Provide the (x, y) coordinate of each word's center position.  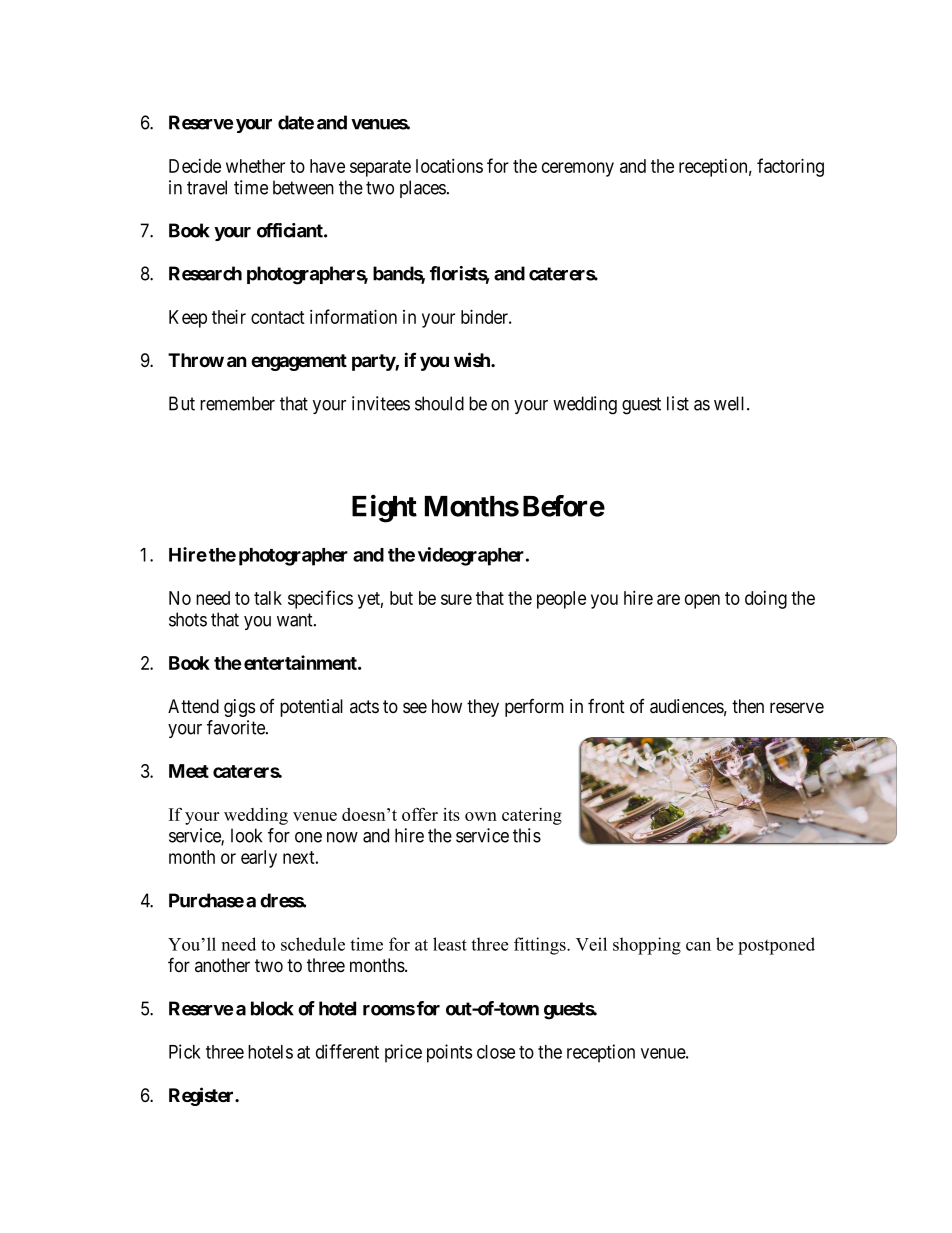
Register (202, 1096)
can (698, 946)
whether (255, 166)
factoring (790, 167)
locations (449, 165)
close (496, 1052)
